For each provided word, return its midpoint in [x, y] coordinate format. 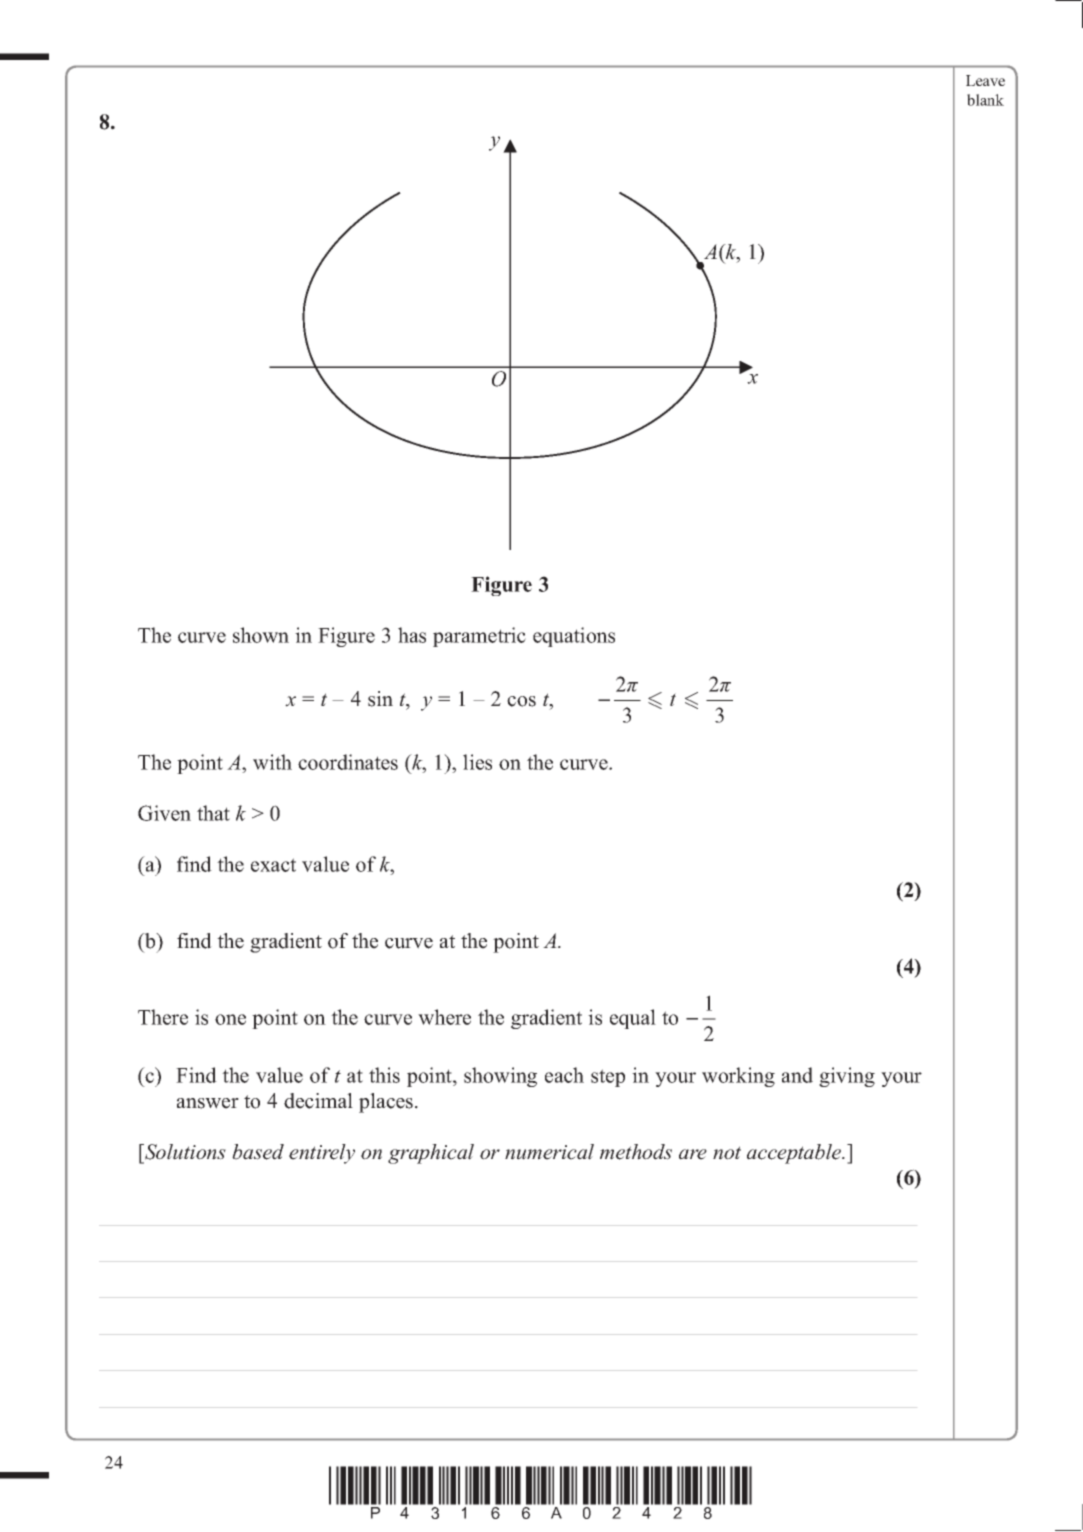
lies [477, 762]
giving [847, 1077]
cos [521, 701]
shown [261, 635]
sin [380, 699]
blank [985, 100]
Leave [985, 80]
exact [273, 865]
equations [574, 637]
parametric [479, 637]
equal [633, 1019]
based [258, 1152]
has [412, 635]
